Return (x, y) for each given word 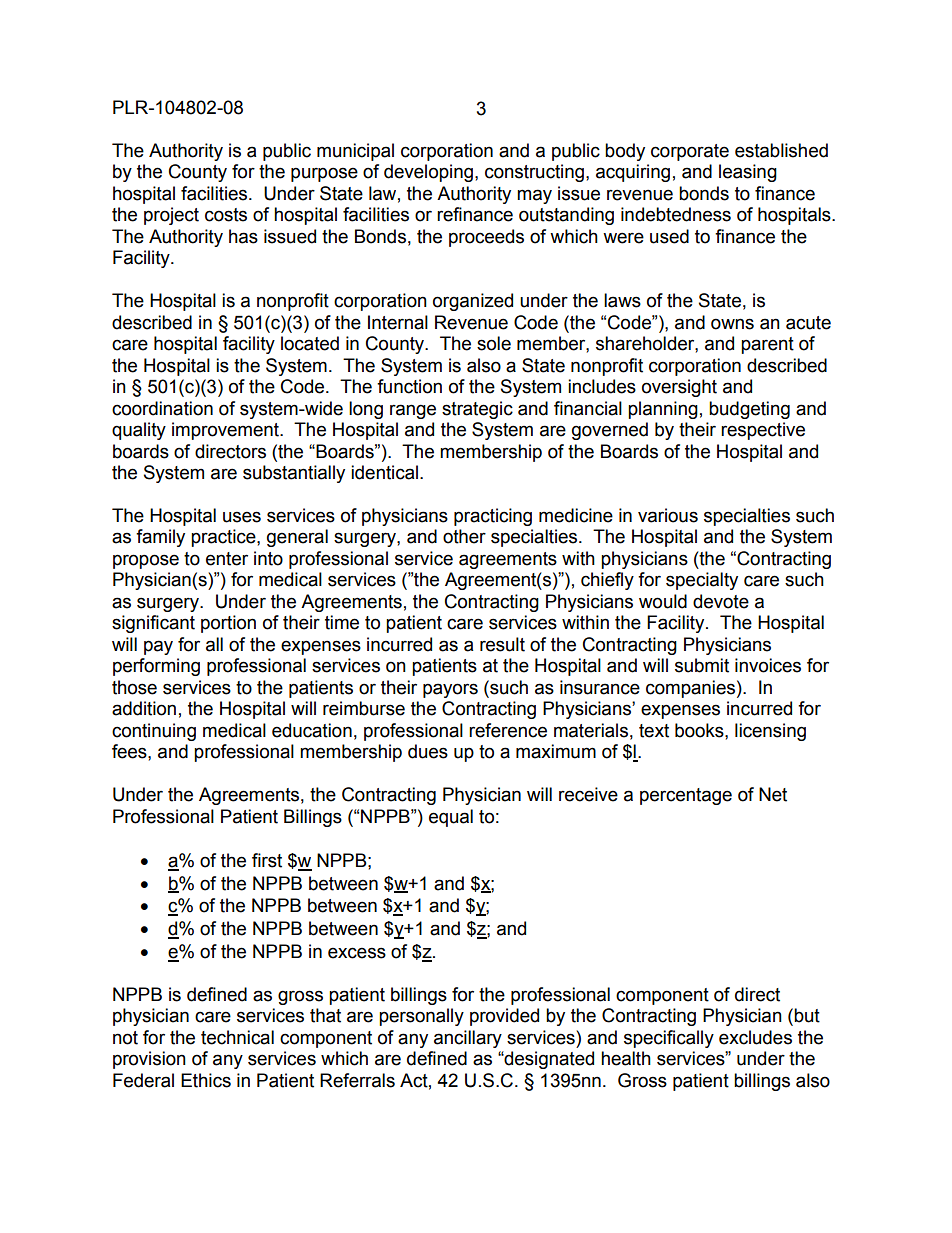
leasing (748, 173)
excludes (755, 1037)
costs (226, 215)
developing (428, 173)
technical (237, 1037)
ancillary (468, 1039)
